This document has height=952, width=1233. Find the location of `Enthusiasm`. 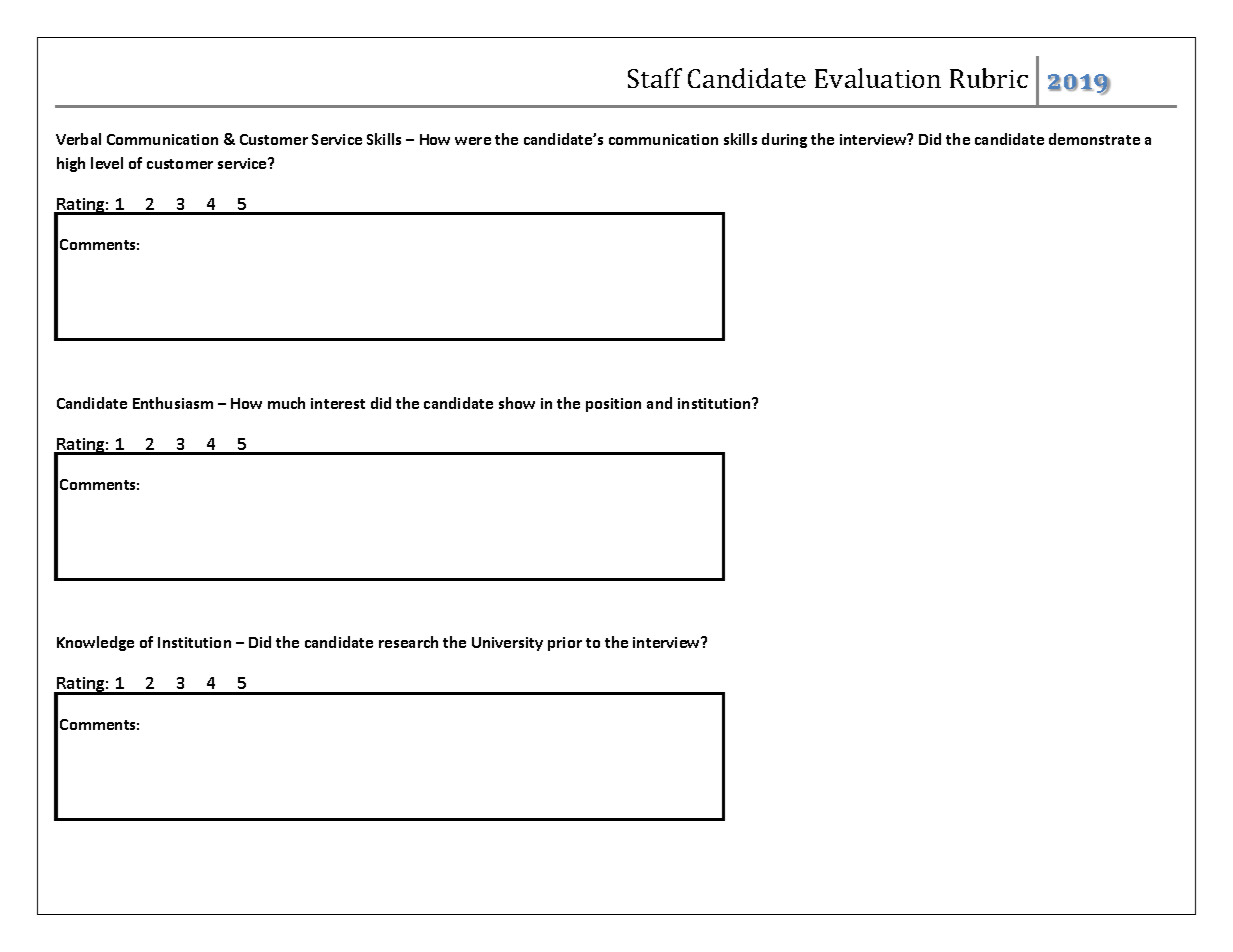

Enthusiasm is located at coordinates (173, 403).
